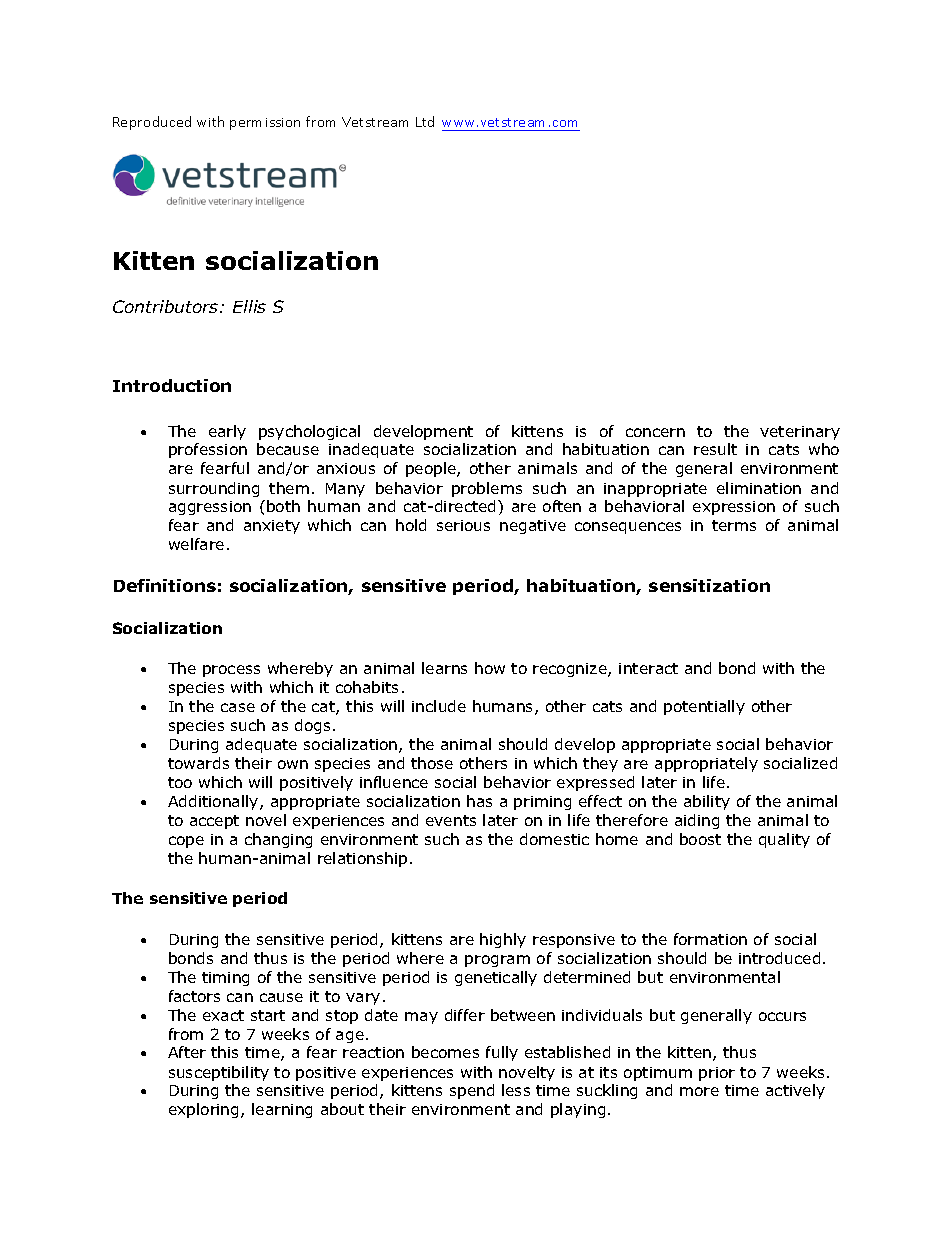 The image size is (952, 1233). What do you see at coordinates (172, 385) in the screenshot?
I see `Introduction` at bounding box center [172, 385].
